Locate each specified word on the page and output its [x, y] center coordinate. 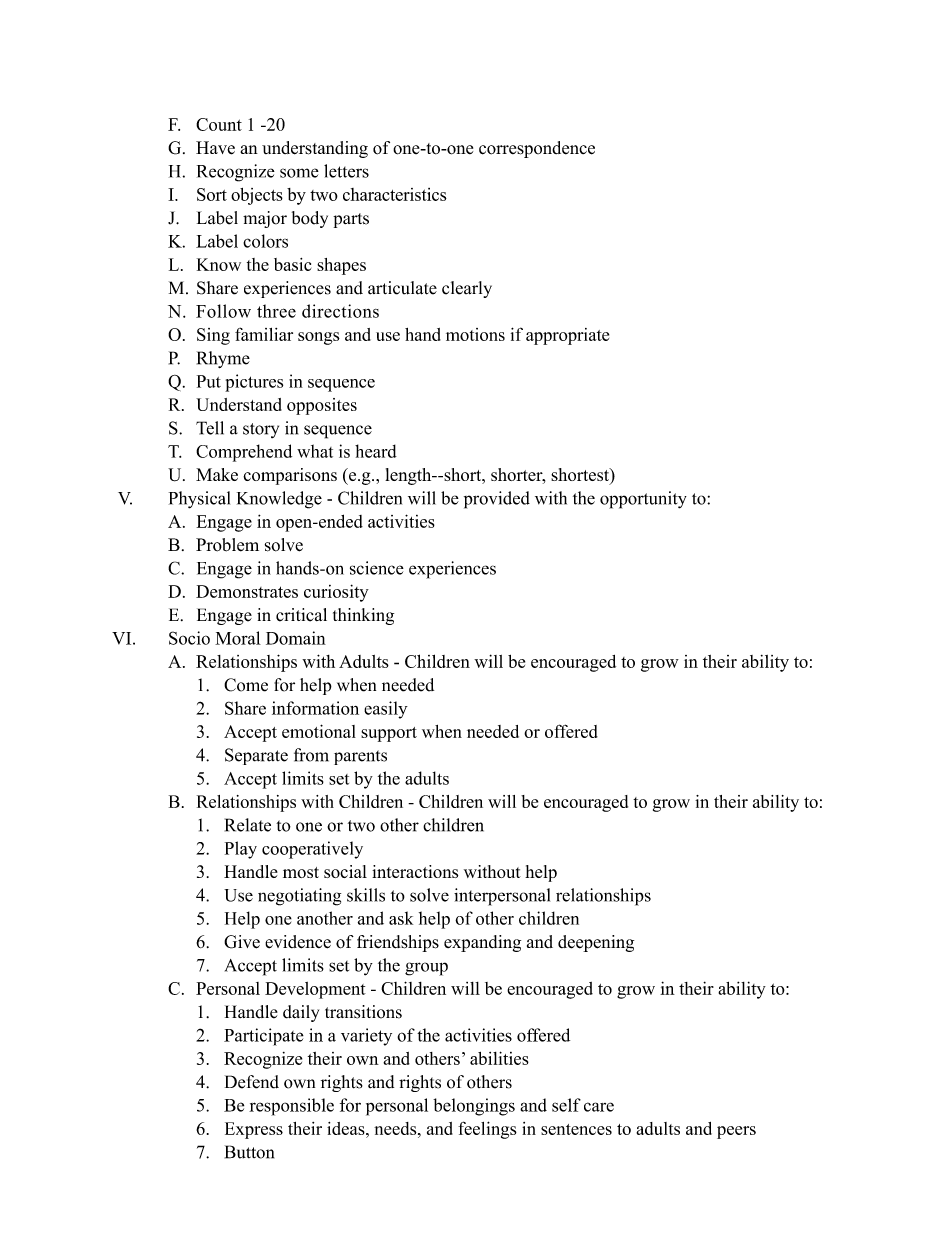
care [599, 1107]
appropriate [567, 336]
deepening [596, 943]
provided [497, 500]
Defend [252, 1082]
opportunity [643, 500]
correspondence [537, 149]
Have [215, 148]
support [389, 734]
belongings [474, 1107]
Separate [256, 756]
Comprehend [244, 453]
